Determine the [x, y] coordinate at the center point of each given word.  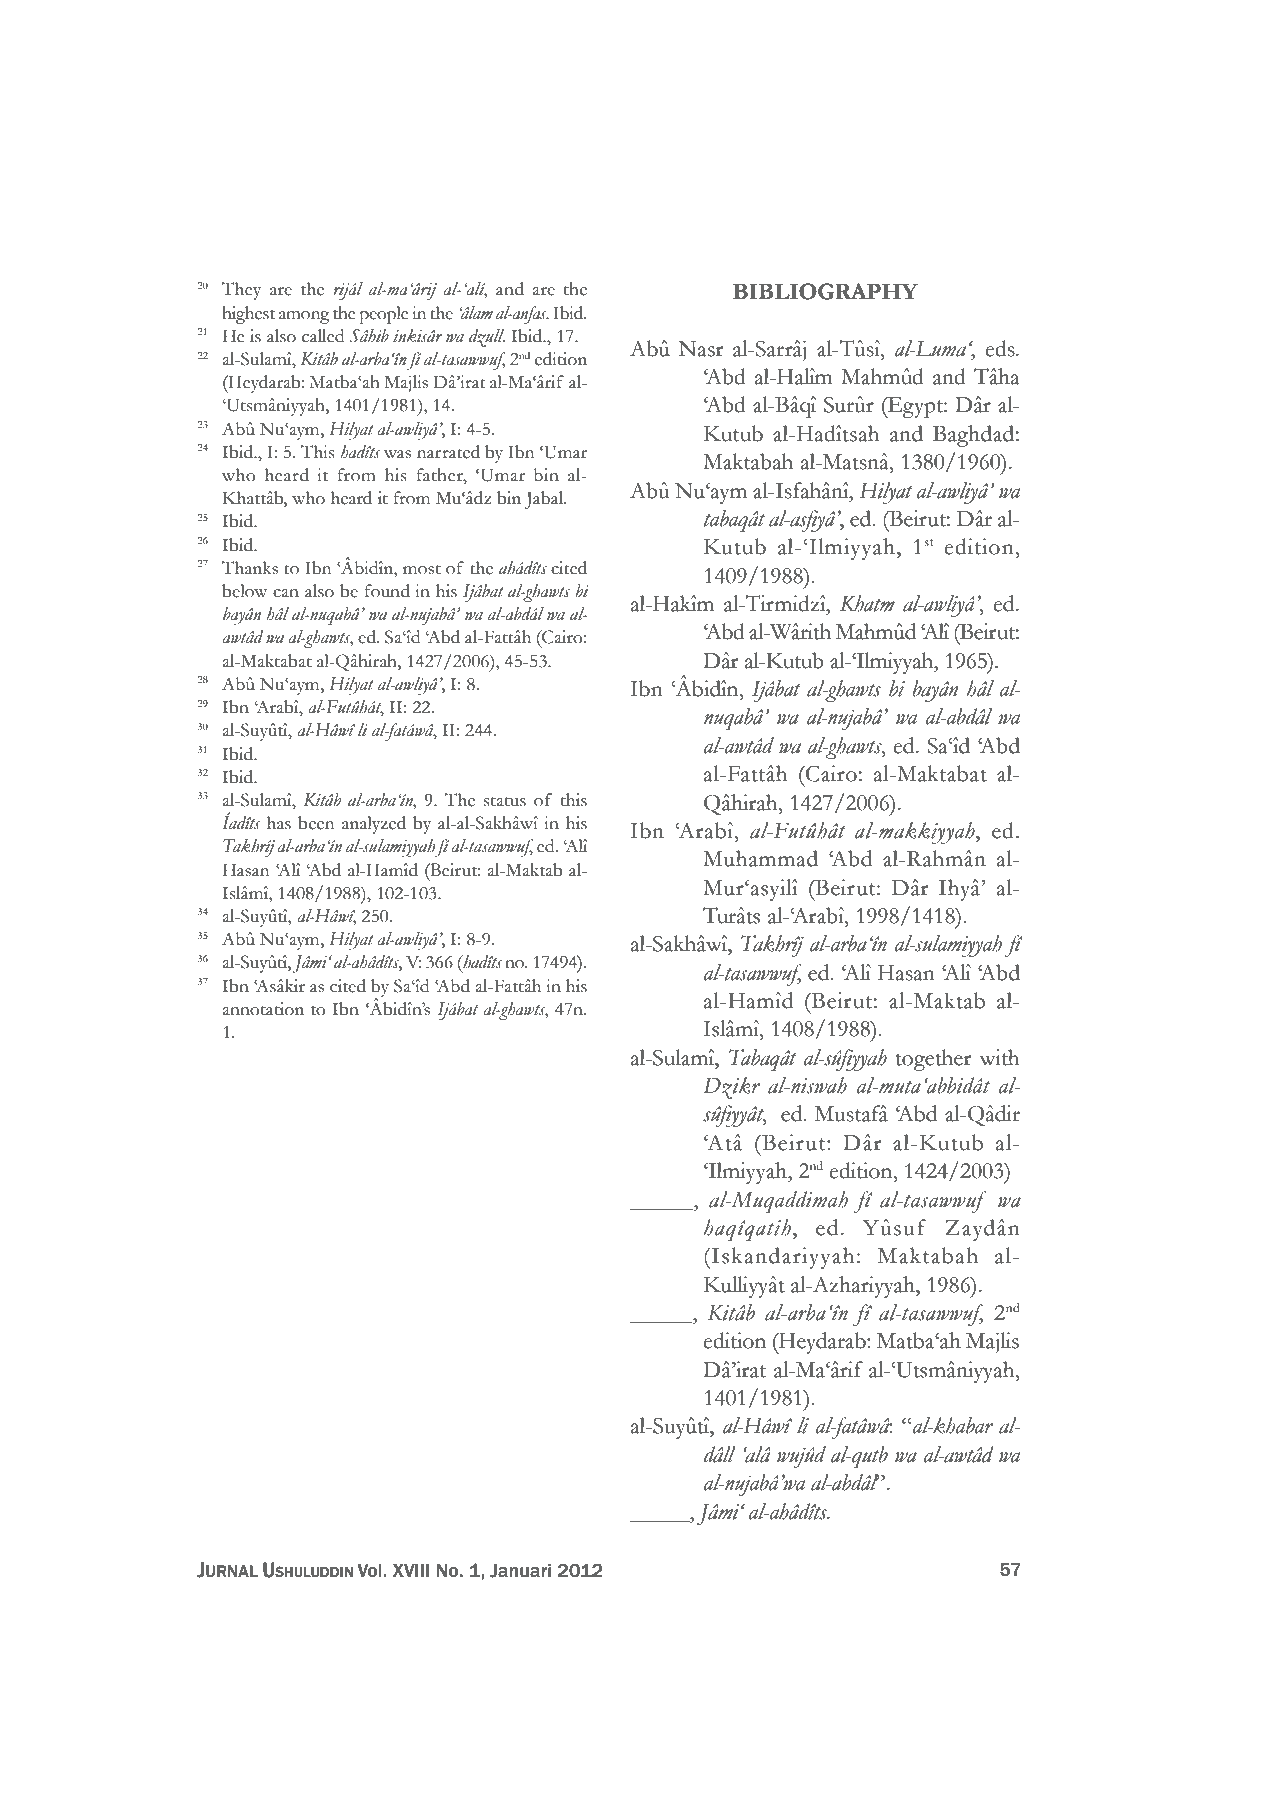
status [505, 801]
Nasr [701, 349]
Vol [370, 1571]
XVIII [411, 1570]
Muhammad [760, 858]
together [933, 1060]
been [316, 823]
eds [1001, 348]
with [1000, 1057]
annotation [263, 1009]
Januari [520, 1571]
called [323, 336]
